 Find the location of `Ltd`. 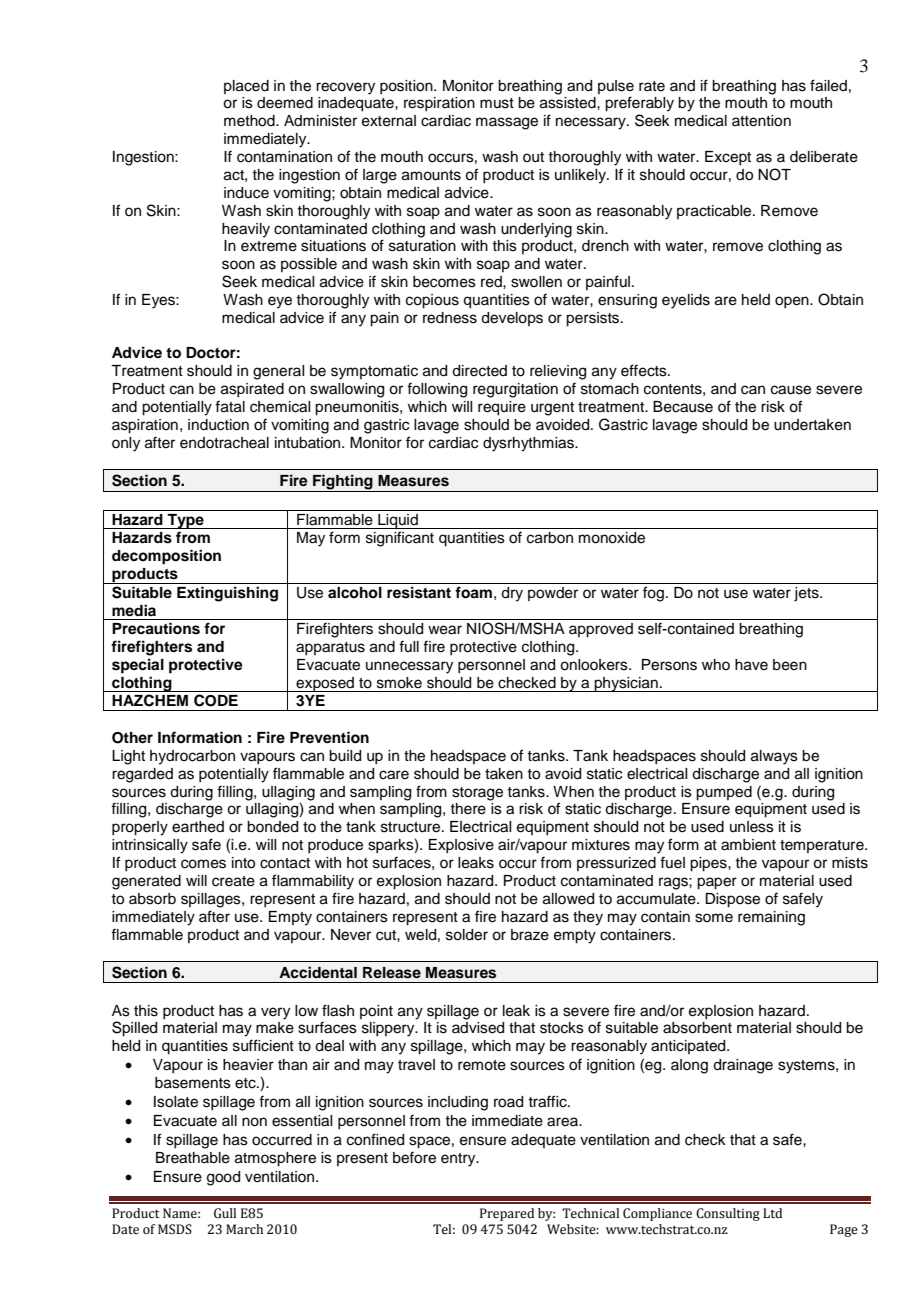

Ltd is located at coordinates (772, 1213).
